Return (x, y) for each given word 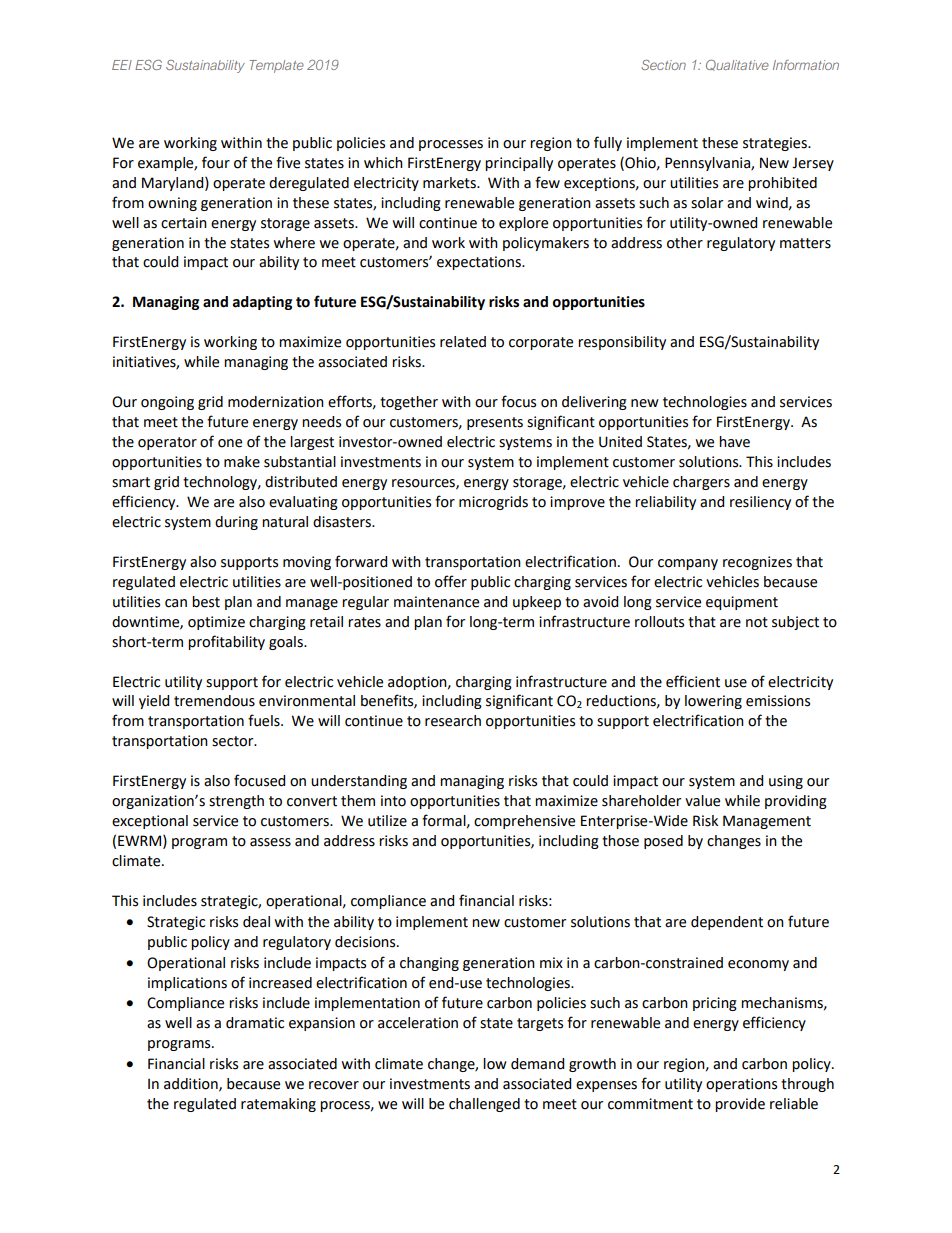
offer (451, 581)
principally (519, 164)
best (206, 602)
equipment (742, 603)
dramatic (255, 1023)
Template (277, 66)
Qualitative (737, 65)
